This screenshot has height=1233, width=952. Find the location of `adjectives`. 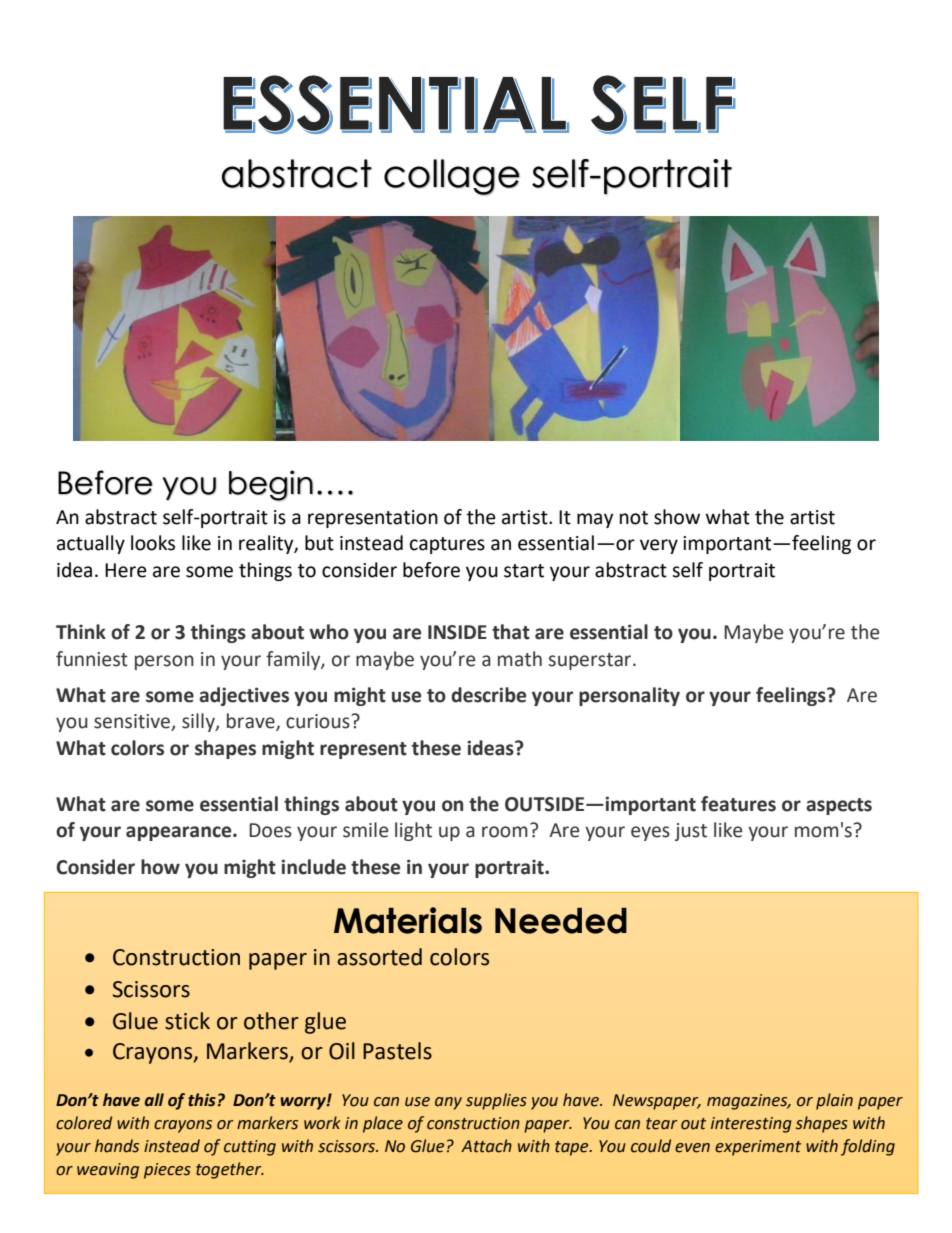

adjectives is located at coordinates (244, 696).
